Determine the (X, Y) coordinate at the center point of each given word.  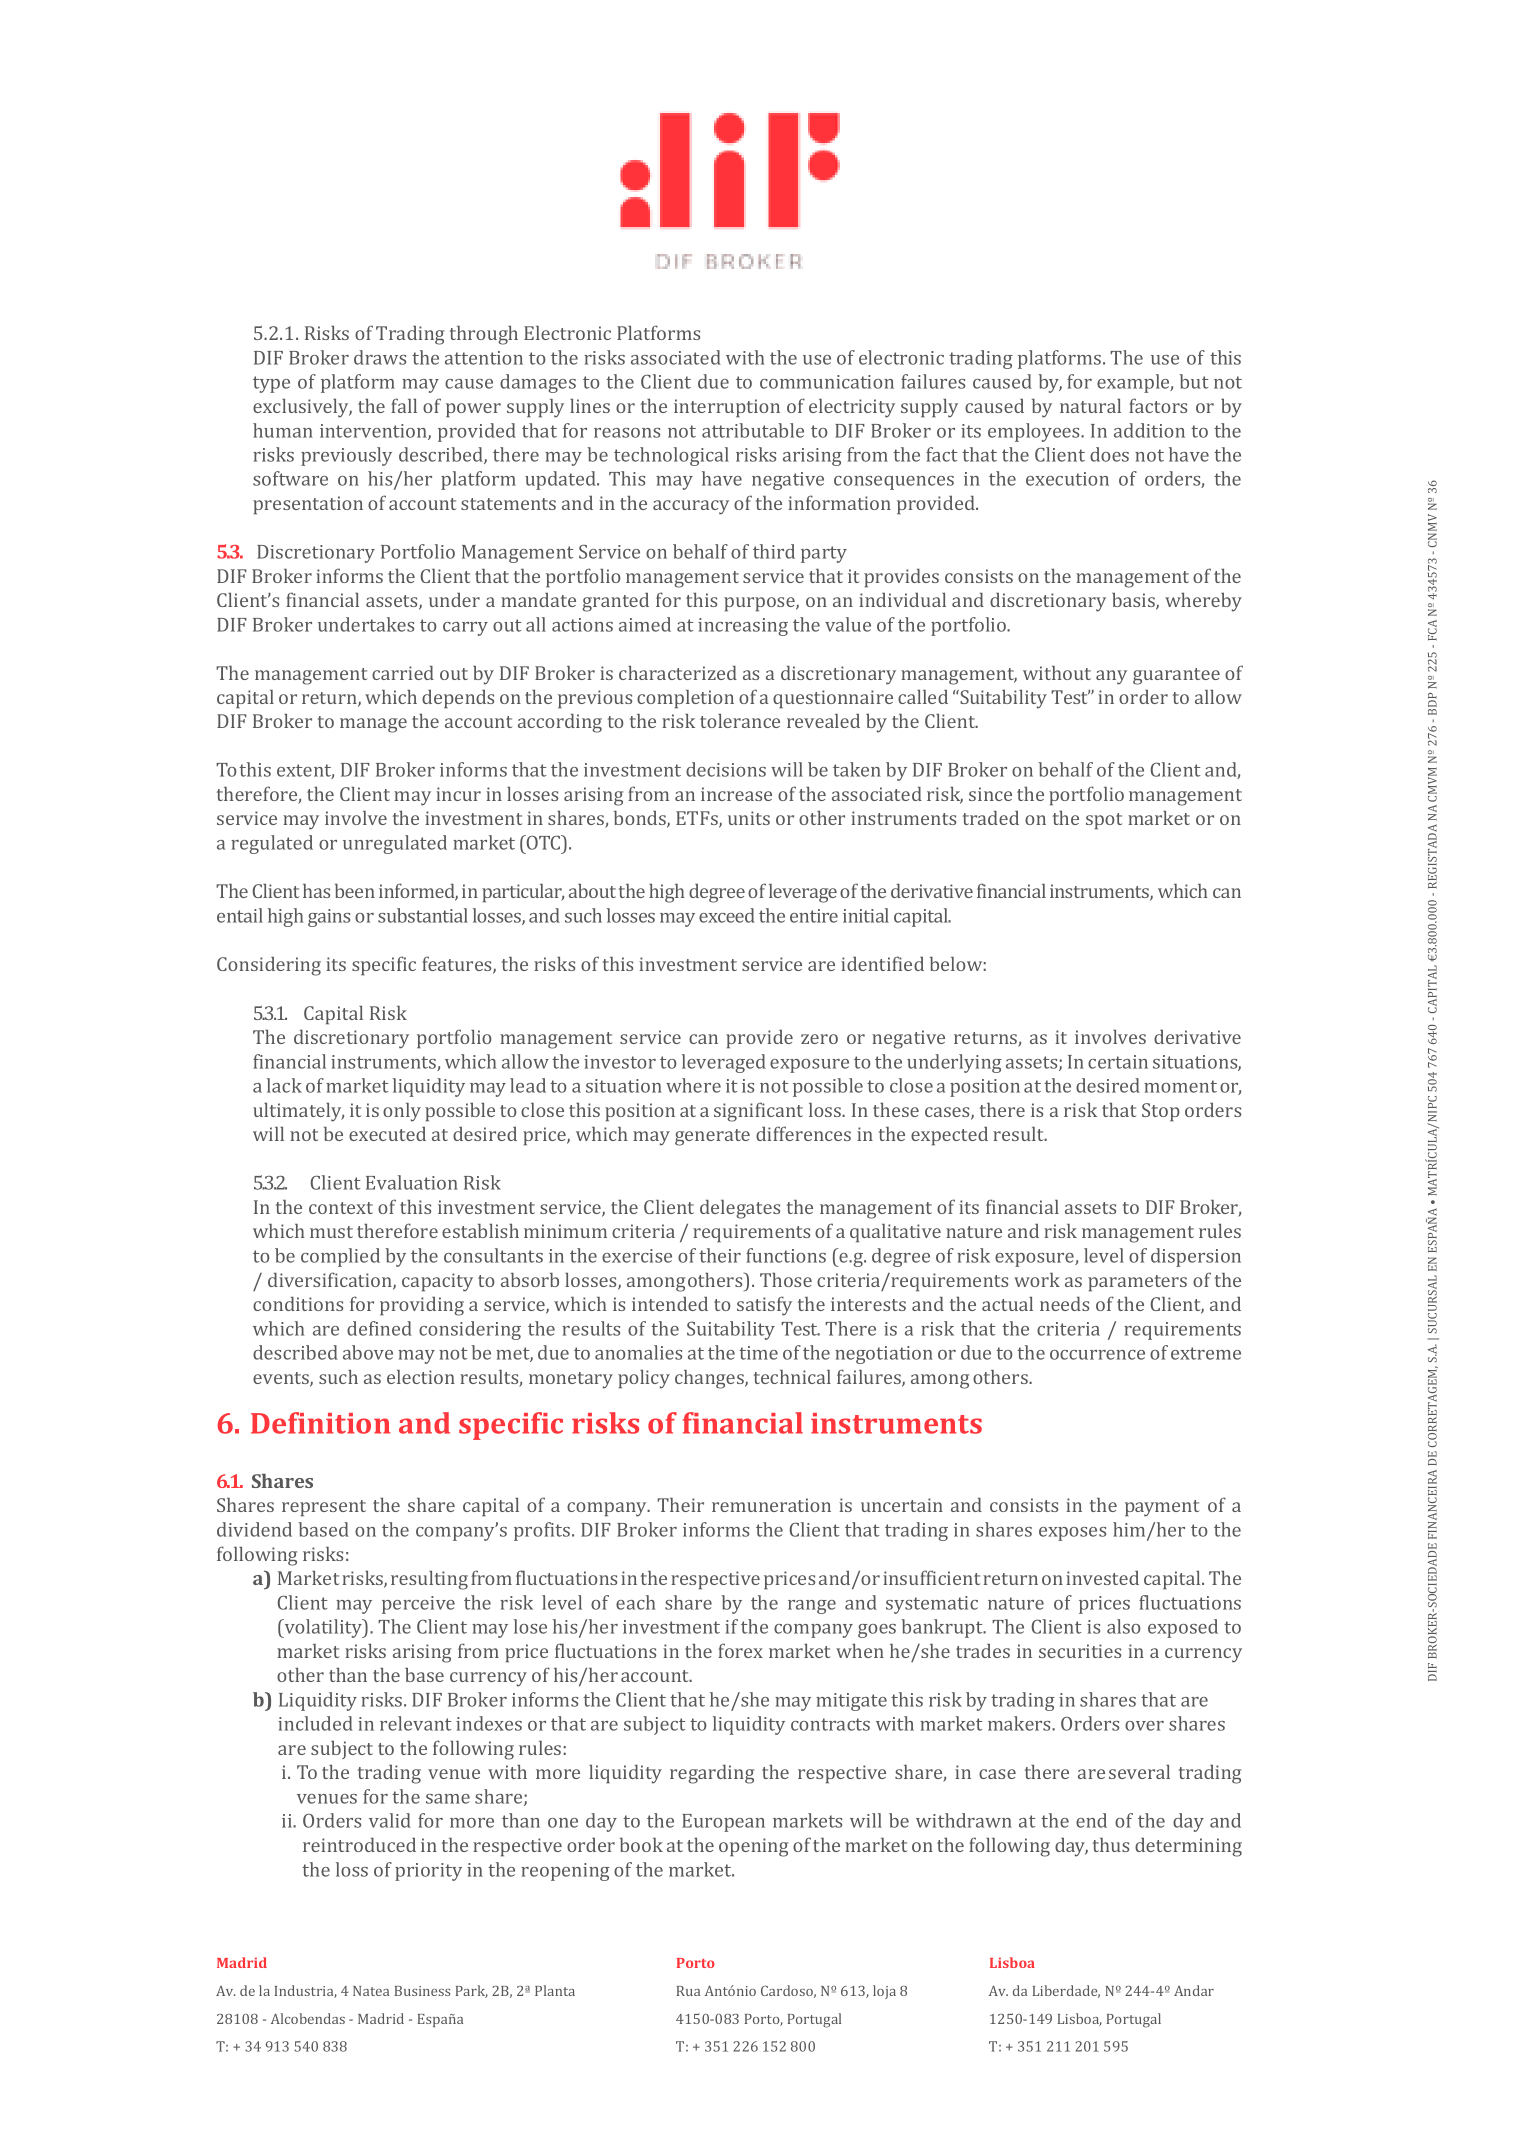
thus (1110, 1845)
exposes (1072, 1534)
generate (712, 1137)
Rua (688, 1991)
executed (387, 1134)
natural (1090, 405)
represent (324, 1508)
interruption (727, 408)
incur (458, 794)
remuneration (771, 1505)
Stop (1161, 1112)
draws (380, 357)
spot (1104, 821)
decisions (726, 769)
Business (422, 1991)
